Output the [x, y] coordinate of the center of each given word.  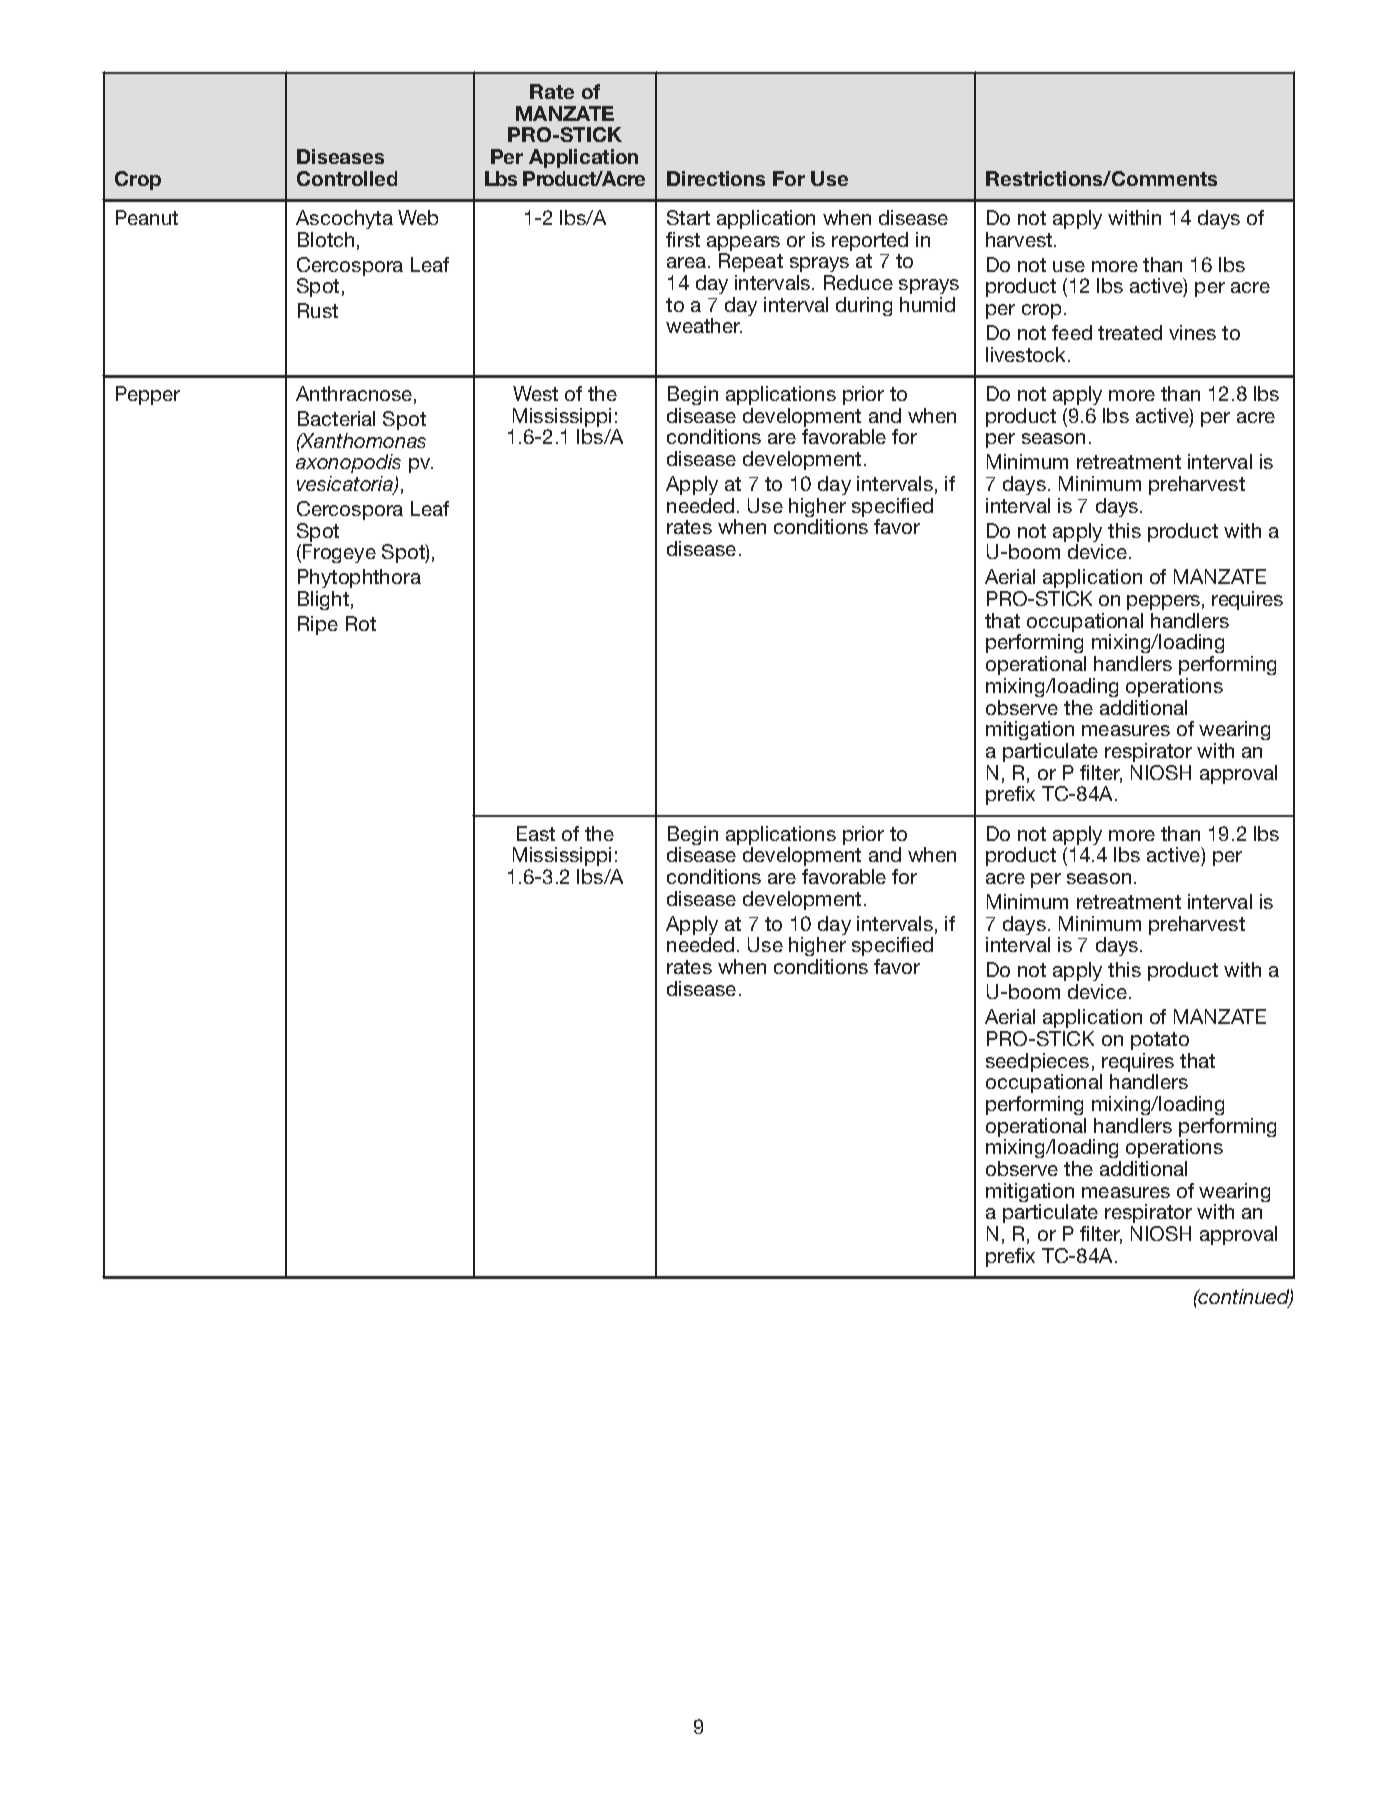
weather [704, 325]
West [535, 393]
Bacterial [336, 418]
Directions [716, 178]
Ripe [318, 625]
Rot [361, 623]
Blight [323, 600]
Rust [318, 310]
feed [1072, 332]
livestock [1027, 354]
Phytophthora [359, 580]
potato [1160, 1041]
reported [870, 241]
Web [418, 217]
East [536, 833]
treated [1130, 332]
